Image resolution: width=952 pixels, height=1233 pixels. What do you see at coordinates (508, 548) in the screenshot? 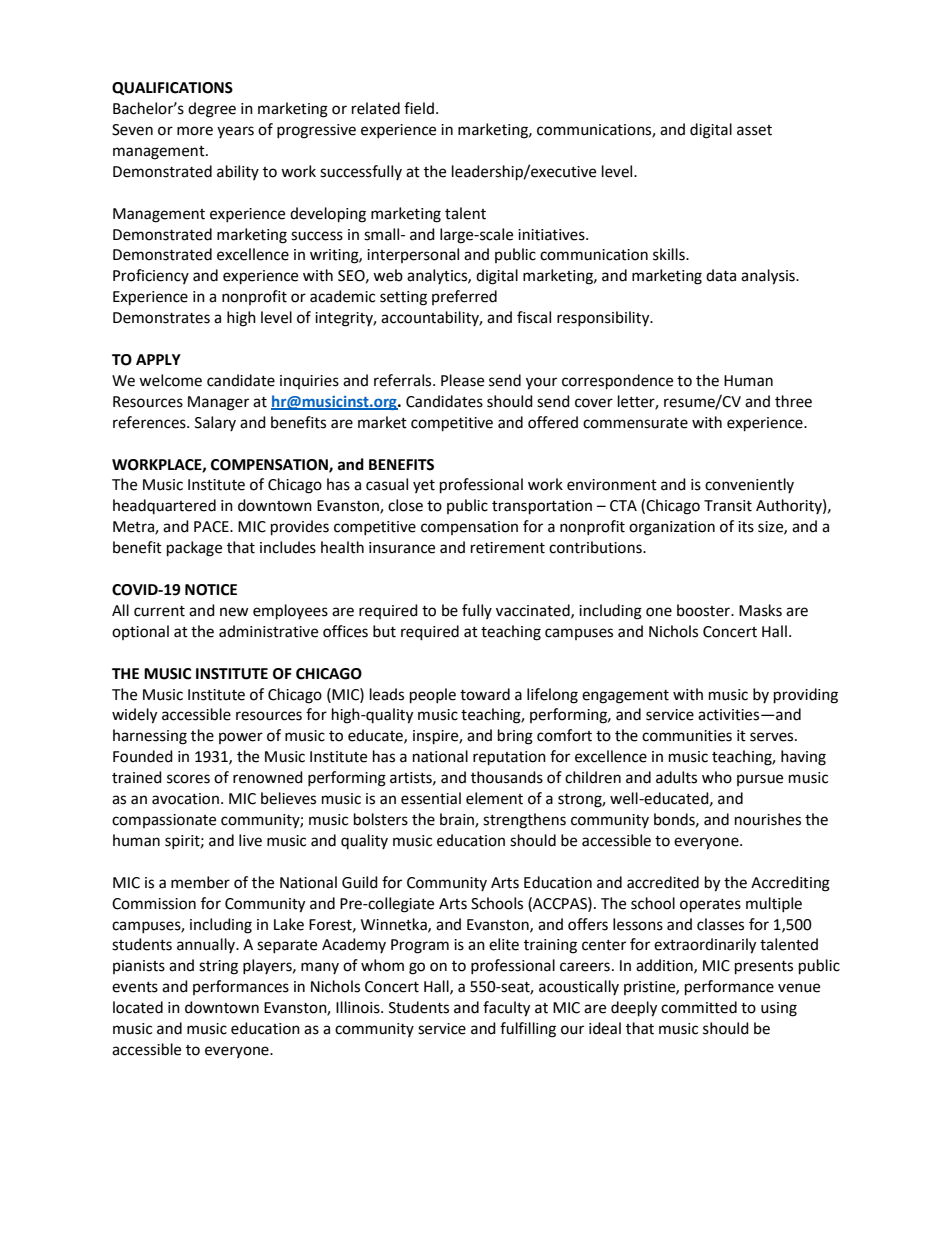
I see `retirement` at bounding box center [508, 548].
